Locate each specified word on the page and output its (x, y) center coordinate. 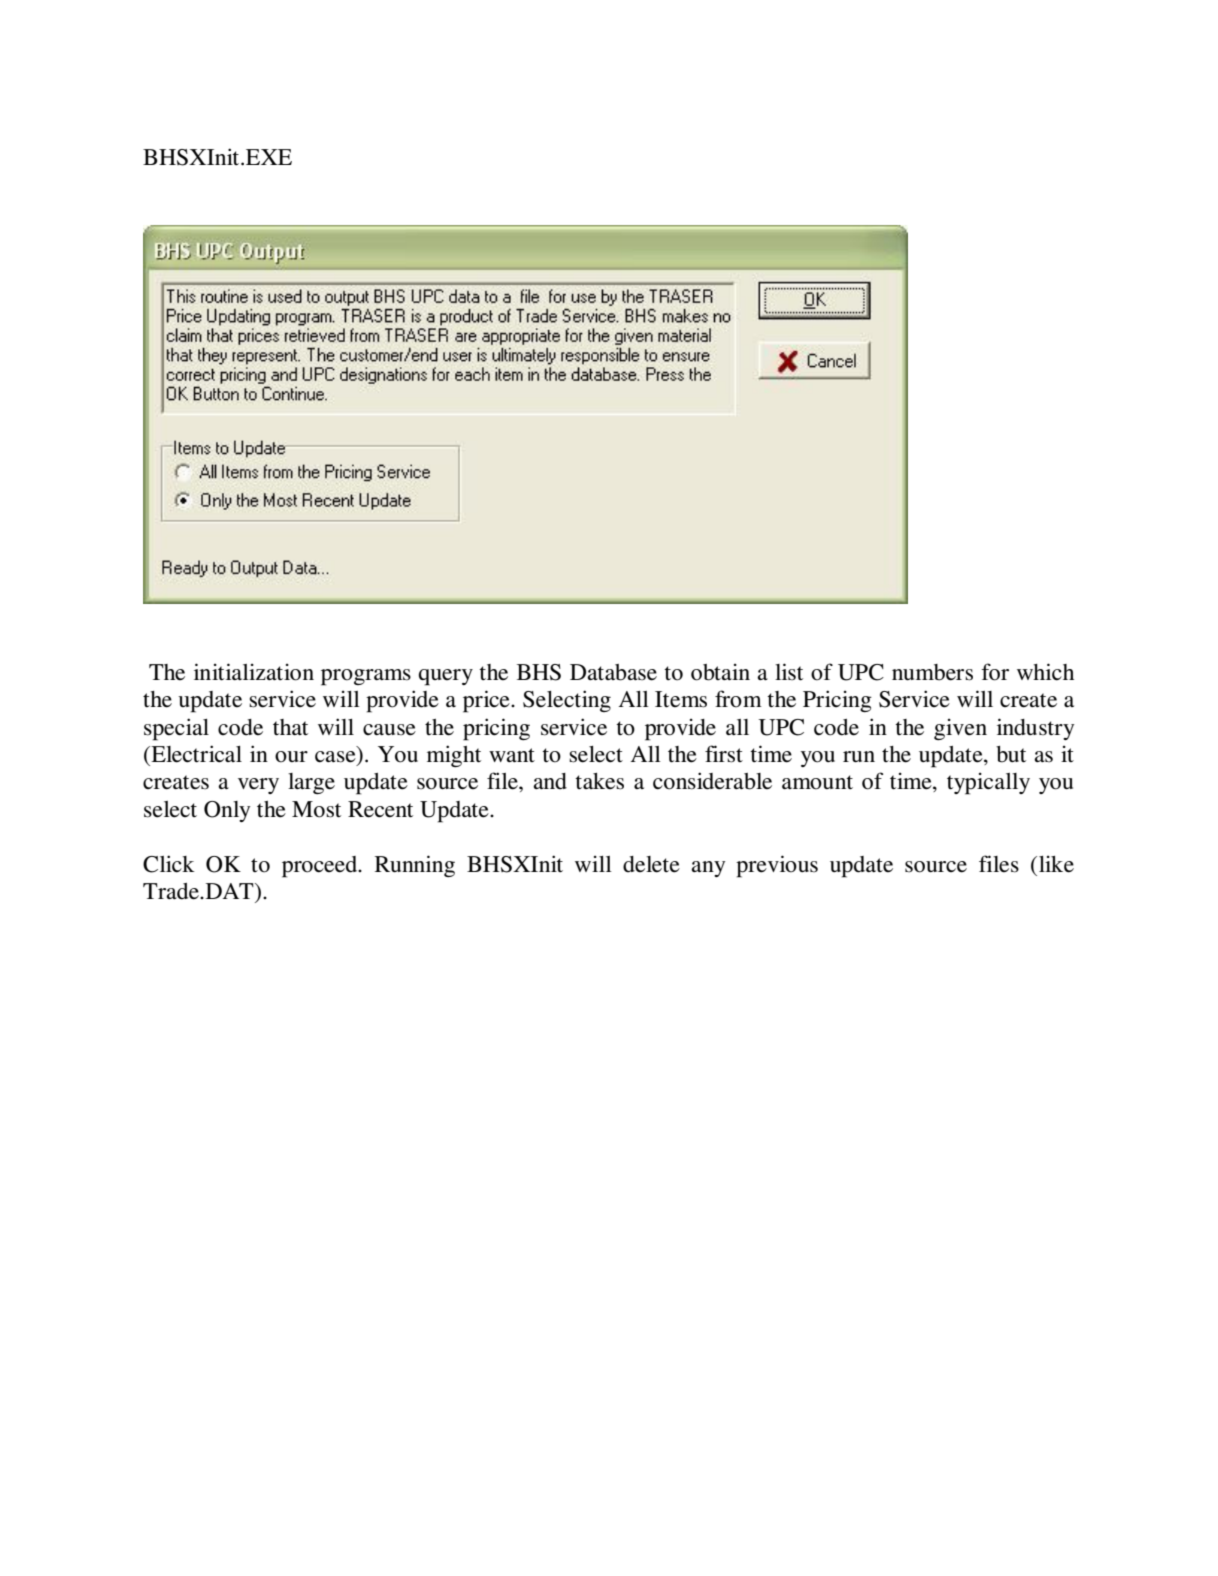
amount (817, 782)
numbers (932, 672)
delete (651, 864)
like (1056, 864)
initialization (254, 672)
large (311, 783)
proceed (321, 867)
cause (389, 730)
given (960, 729)
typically (988, 783)
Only (227, 811)
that (290, 727)
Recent (380, 809)
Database (613, 672)
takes (599, 781)
